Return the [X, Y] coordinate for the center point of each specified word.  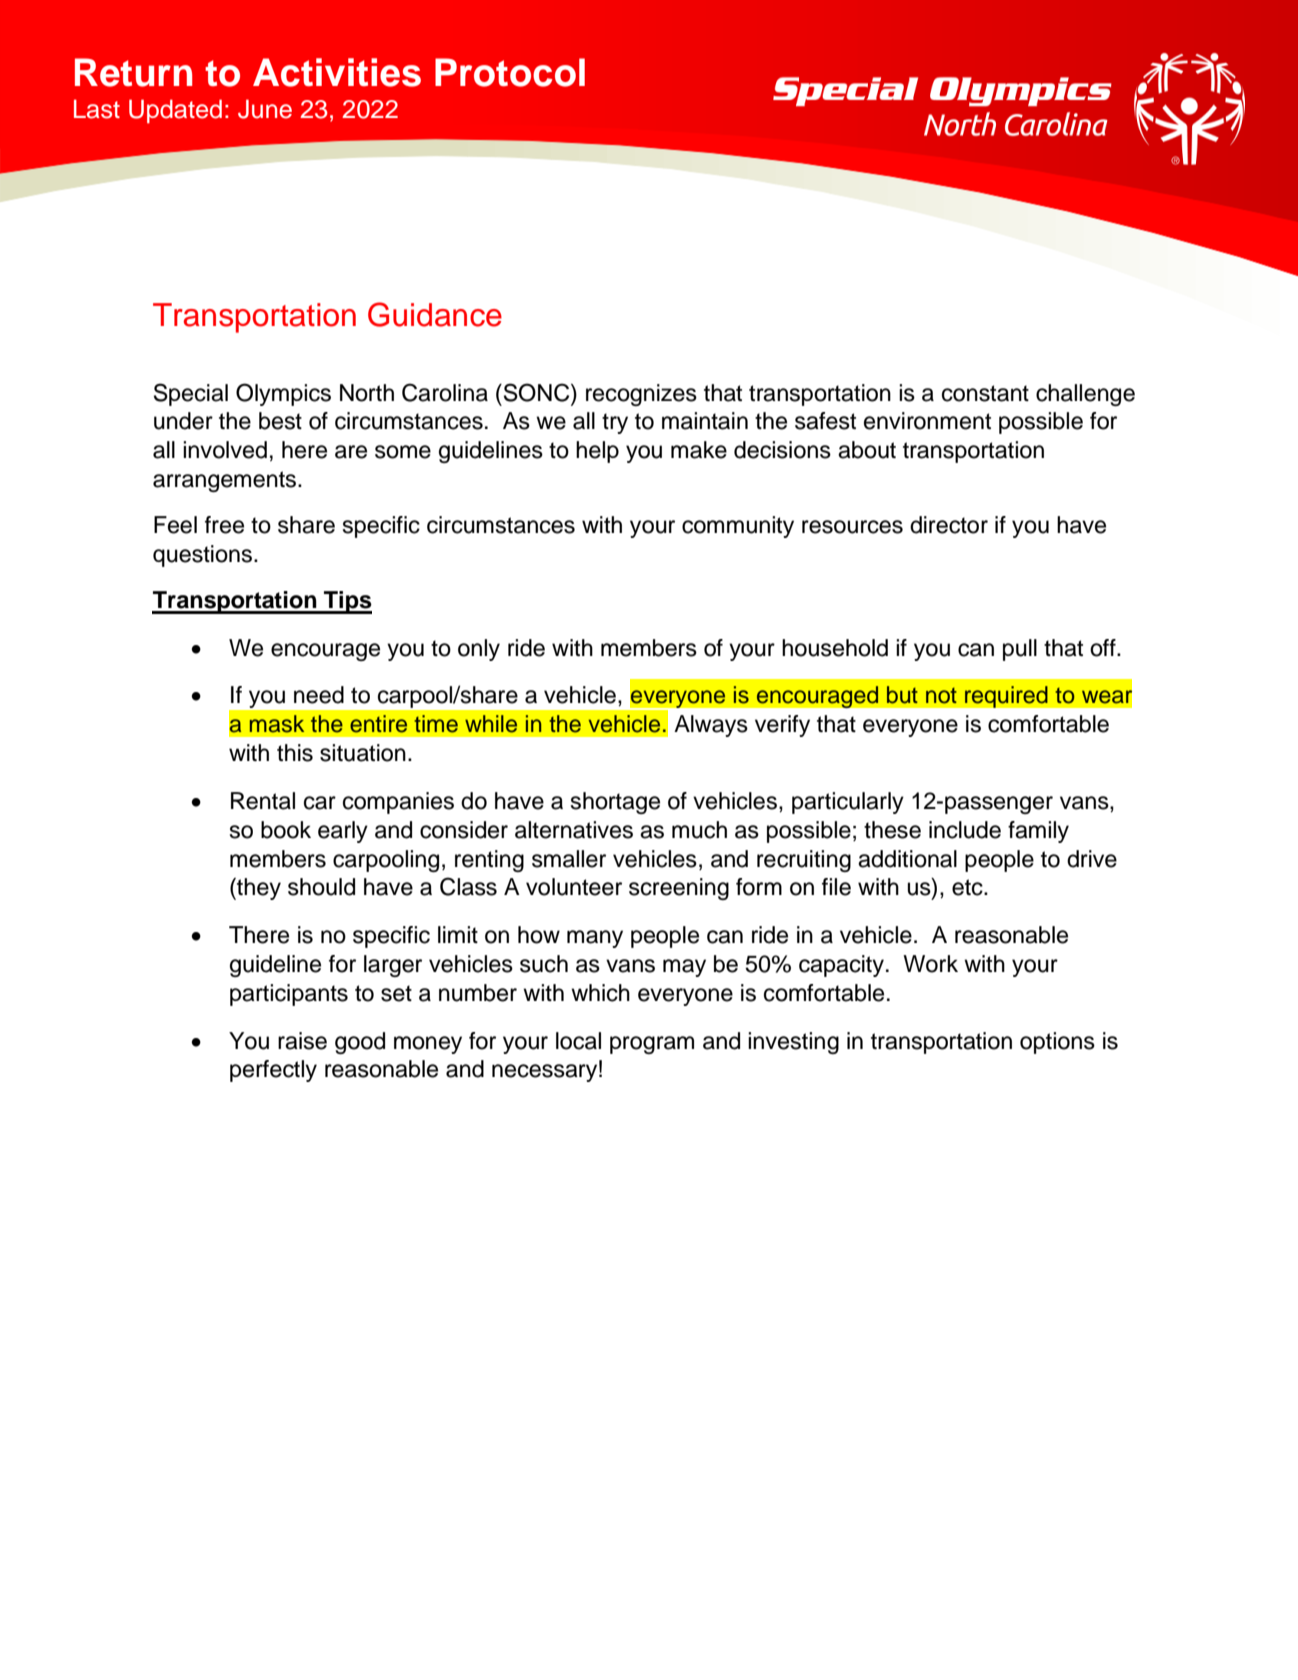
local [578, 1041]
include [965, 830]
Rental [263, 801]
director [949, 525]
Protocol [510, 72]
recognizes [641, 395]
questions [202, 556]
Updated [175, 111]
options [1057, 1043]
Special [191, 394]
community [738, 527]
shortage [615, 803]
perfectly [273, 1071]
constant [985, 393]
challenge [1085, 395]
